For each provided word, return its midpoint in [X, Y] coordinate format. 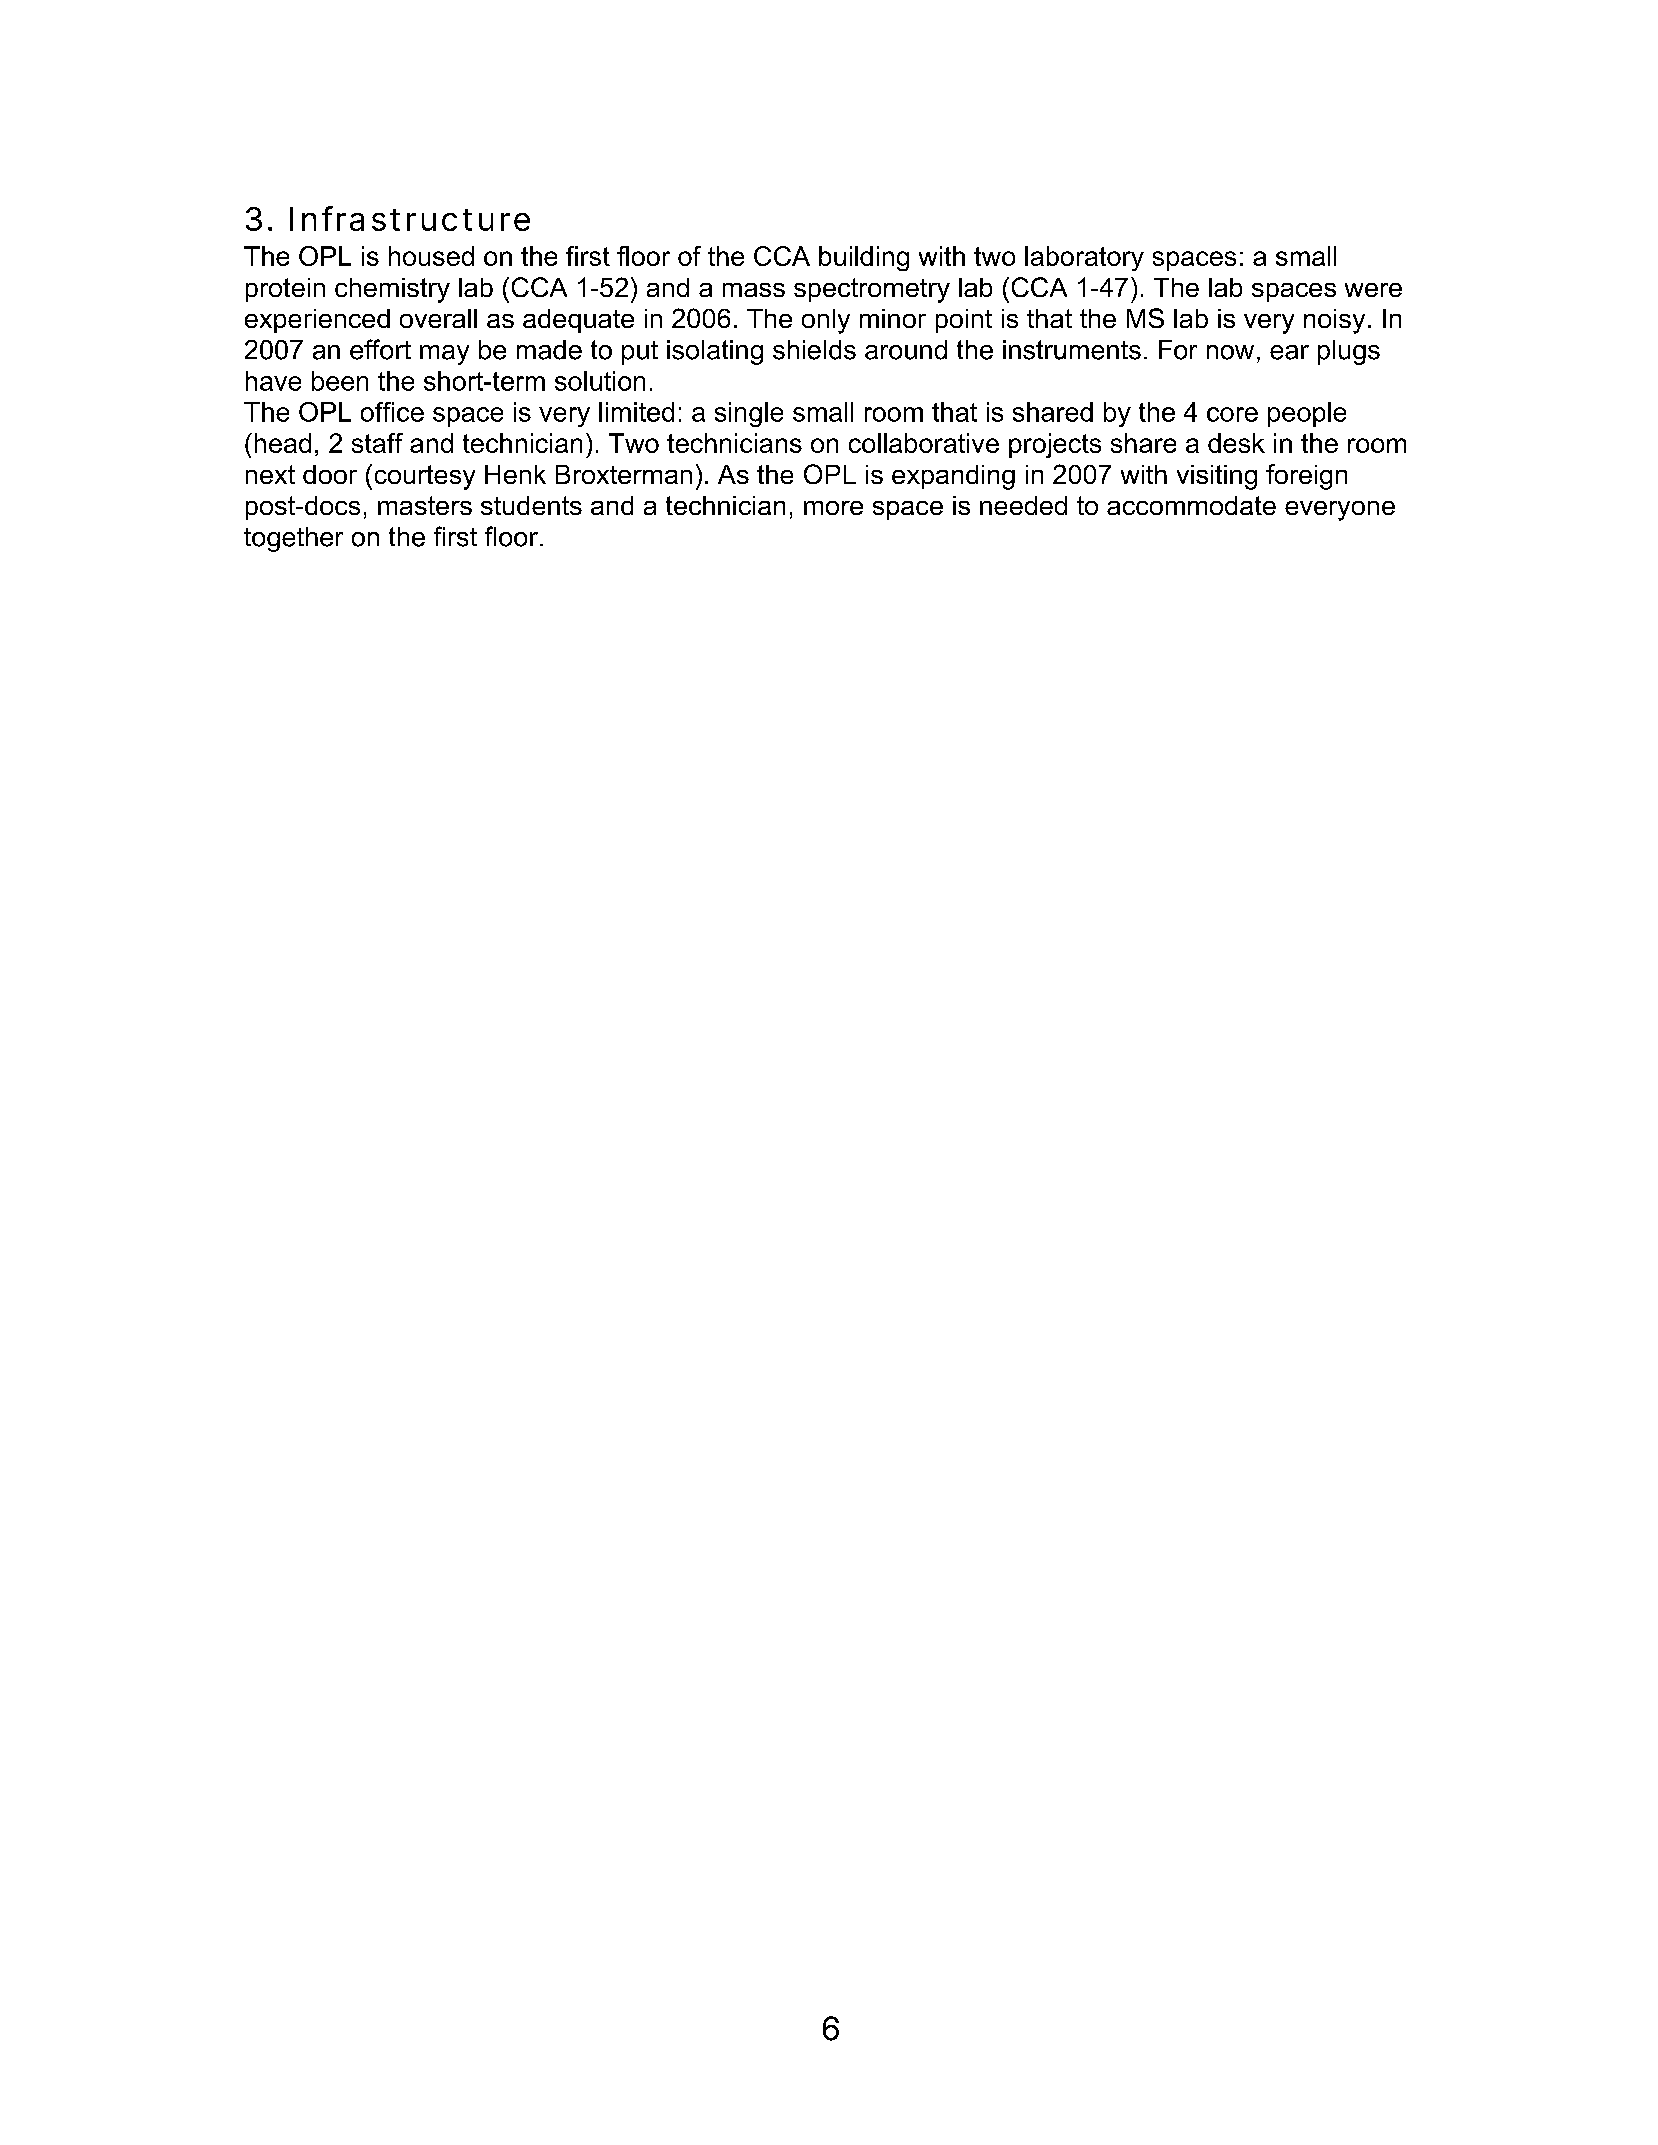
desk [1236, 443]
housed [431, 256]
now [1230, 352]
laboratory [1084, 258]
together [293, 539]
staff [377, 443]
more [833, 508]
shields [814, 350]
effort [380, 349]
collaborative [924, 443]
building [864, 258]
